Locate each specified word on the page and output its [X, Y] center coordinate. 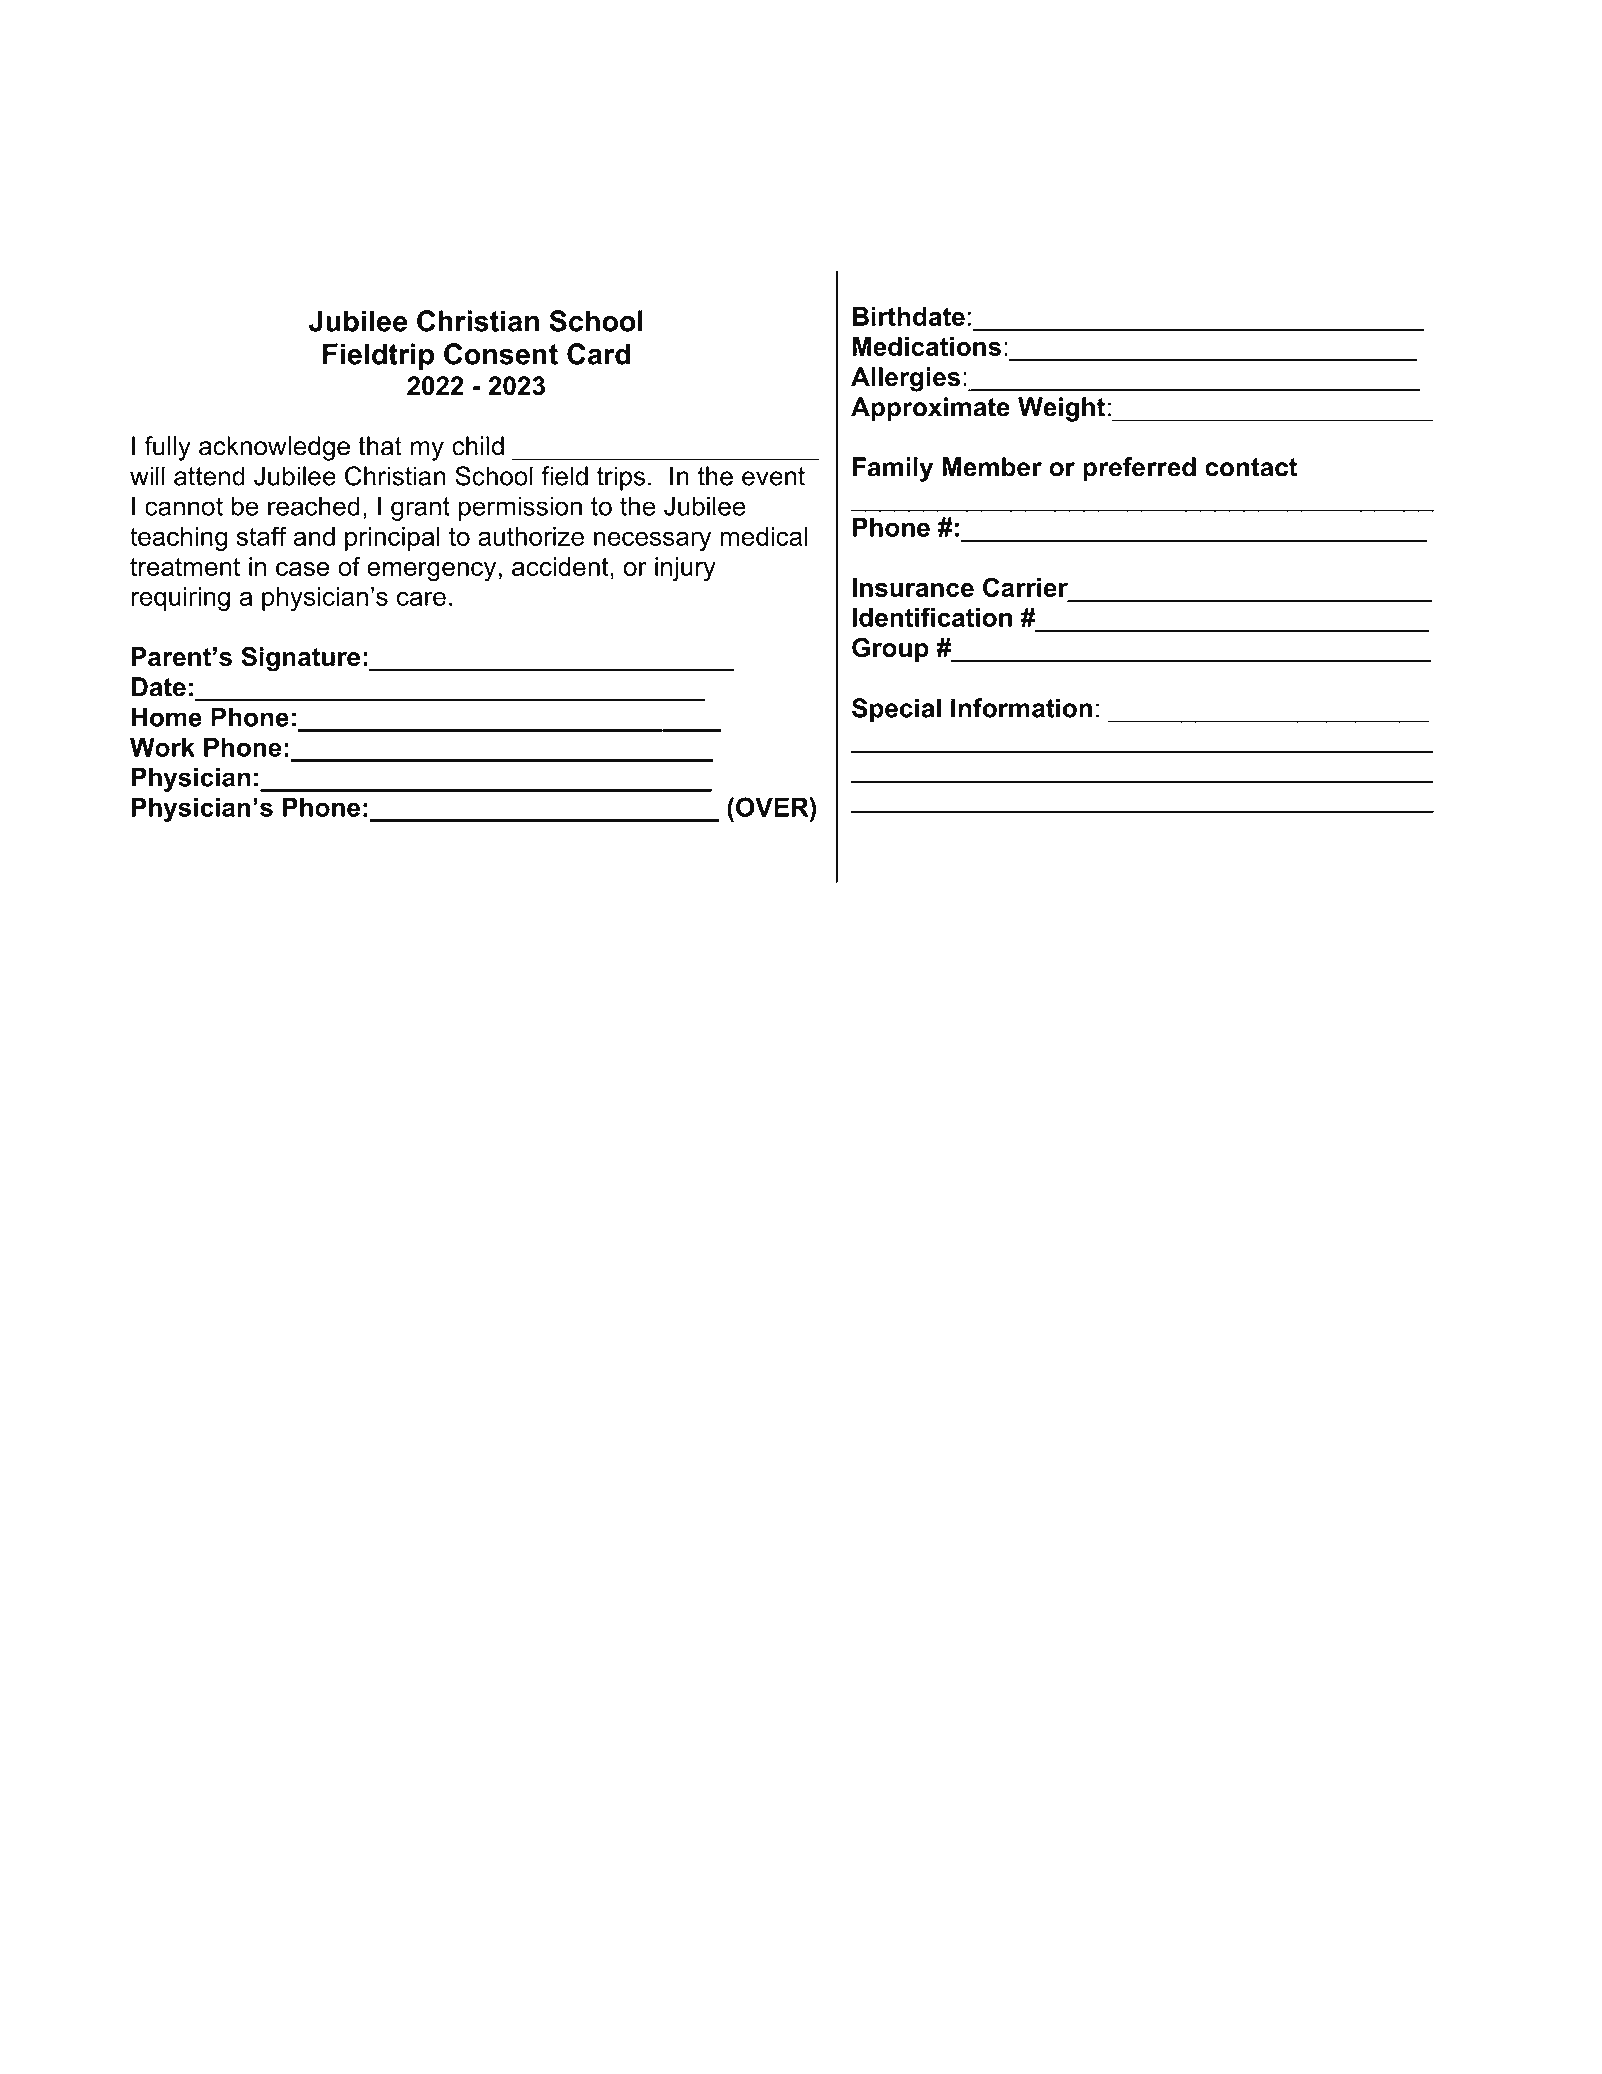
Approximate [930, 409]
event [773, 476]
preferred [1139, 469]
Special [896, 710]
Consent [501, 354]
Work [162, 747]
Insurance [913, 587]
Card [598, 354]
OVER [773, 807]
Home [167, 717]
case [302, 569]
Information [1021, 708]
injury [685, 569]
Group [890, 650]
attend [209, 476]
